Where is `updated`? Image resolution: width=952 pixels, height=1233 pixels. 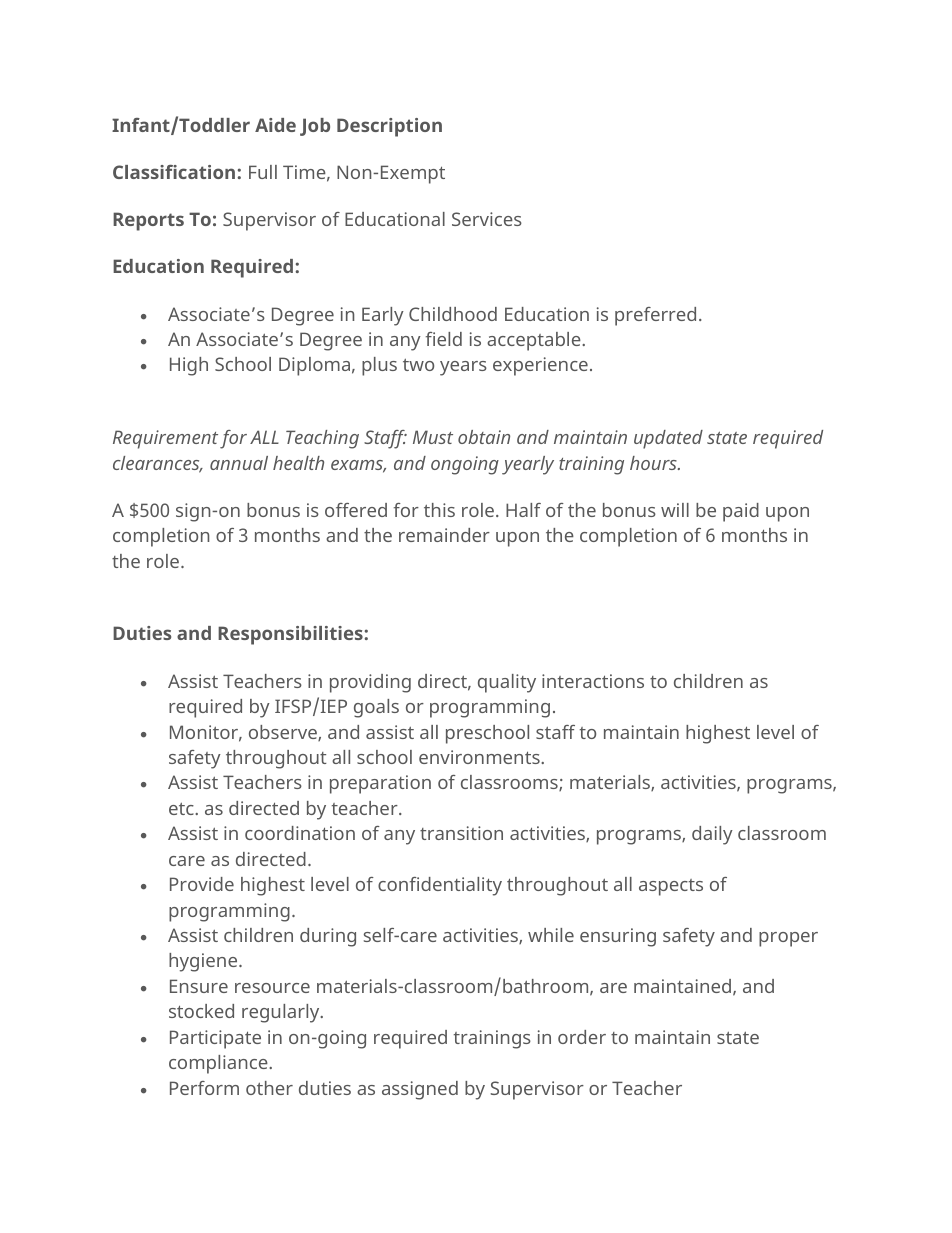
updated is located at coordinates (668, 439).
